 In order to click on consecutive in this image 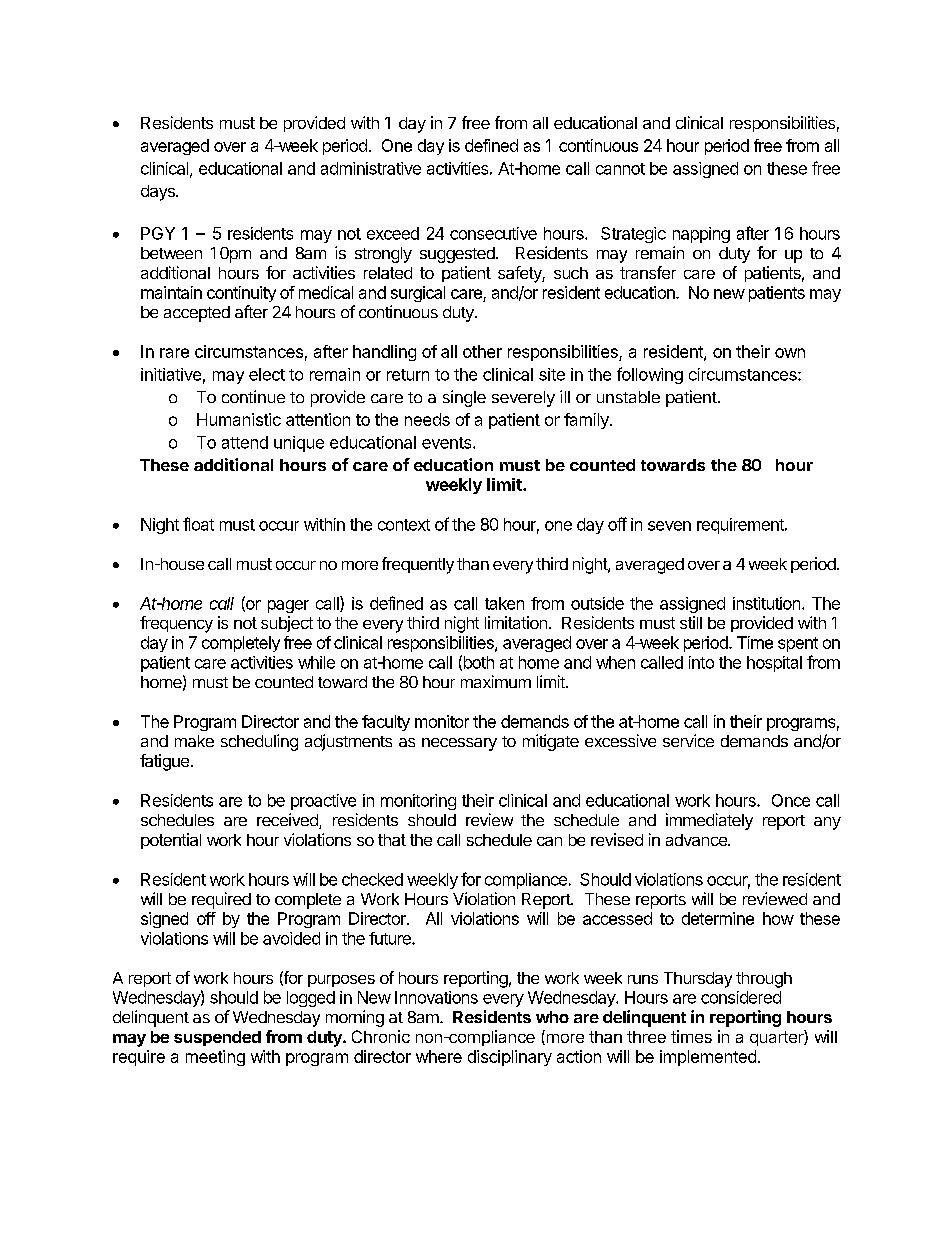, I will do `click(493, 233)`.
